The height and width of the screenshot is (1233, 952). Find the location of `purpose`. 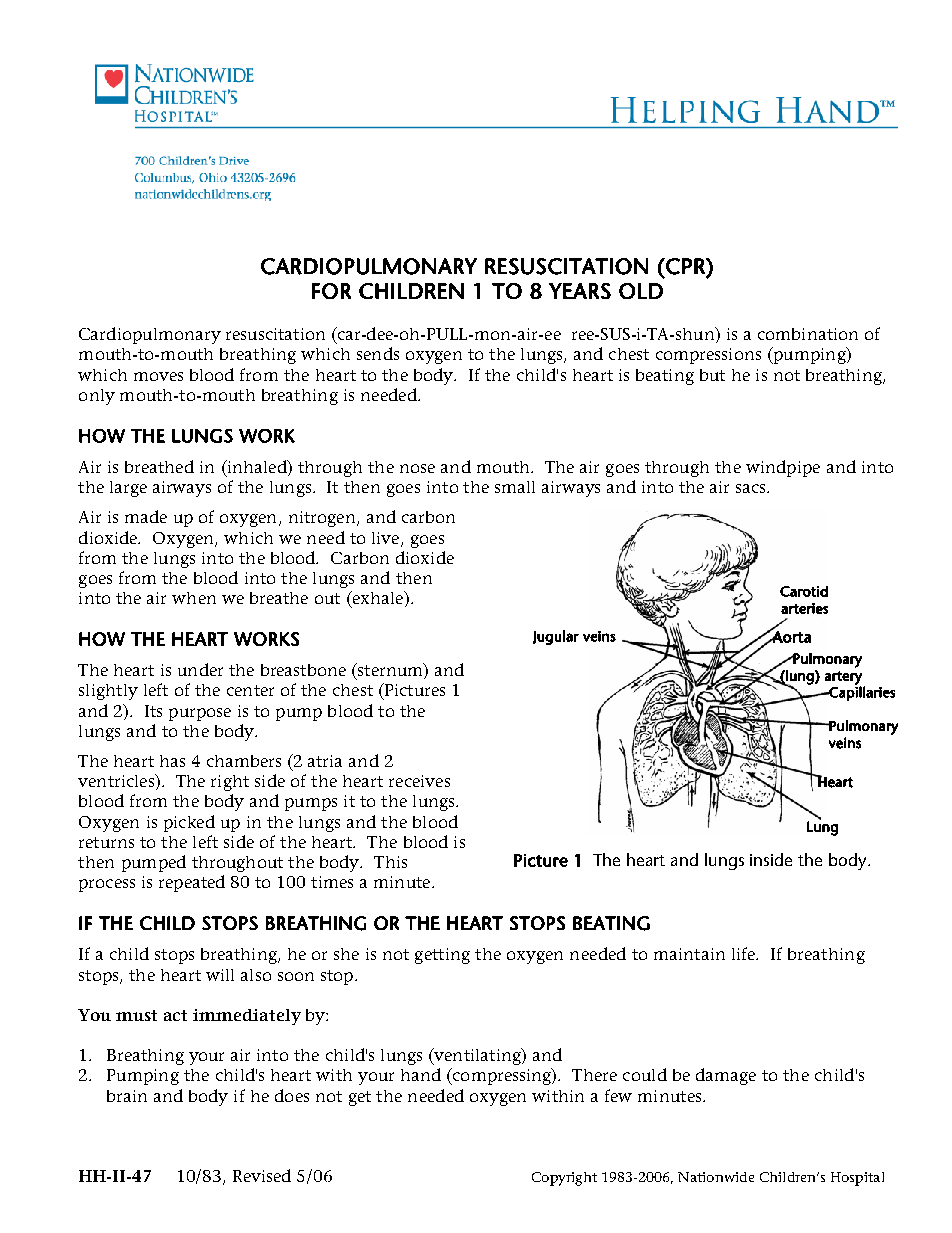

purpose is located at coordinates (200, 714).
